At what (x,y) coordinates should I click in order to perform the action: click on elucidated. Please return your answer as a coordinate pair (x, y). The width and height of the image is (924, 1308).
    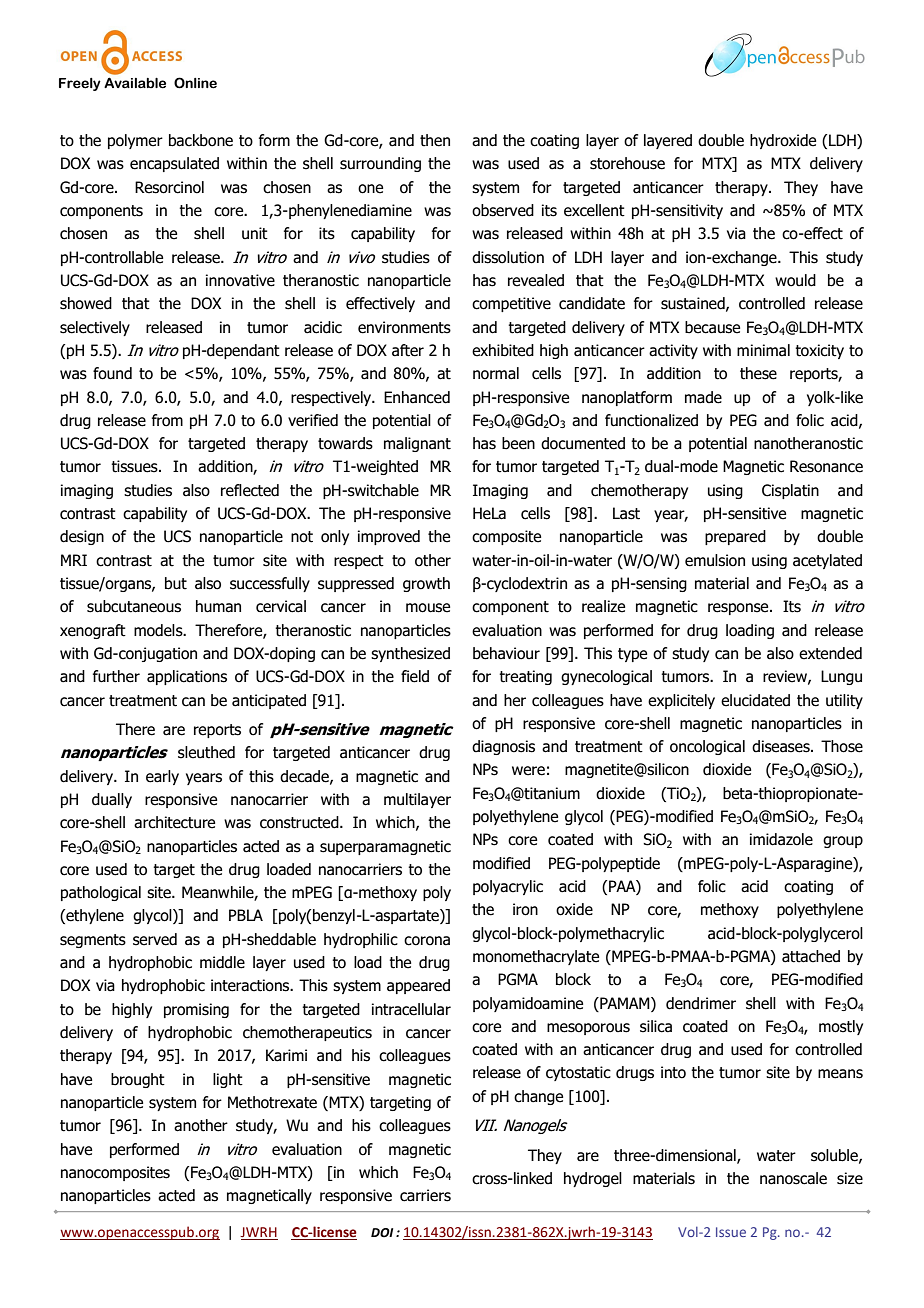
    Looking at the image, I should click on (755, 700).
